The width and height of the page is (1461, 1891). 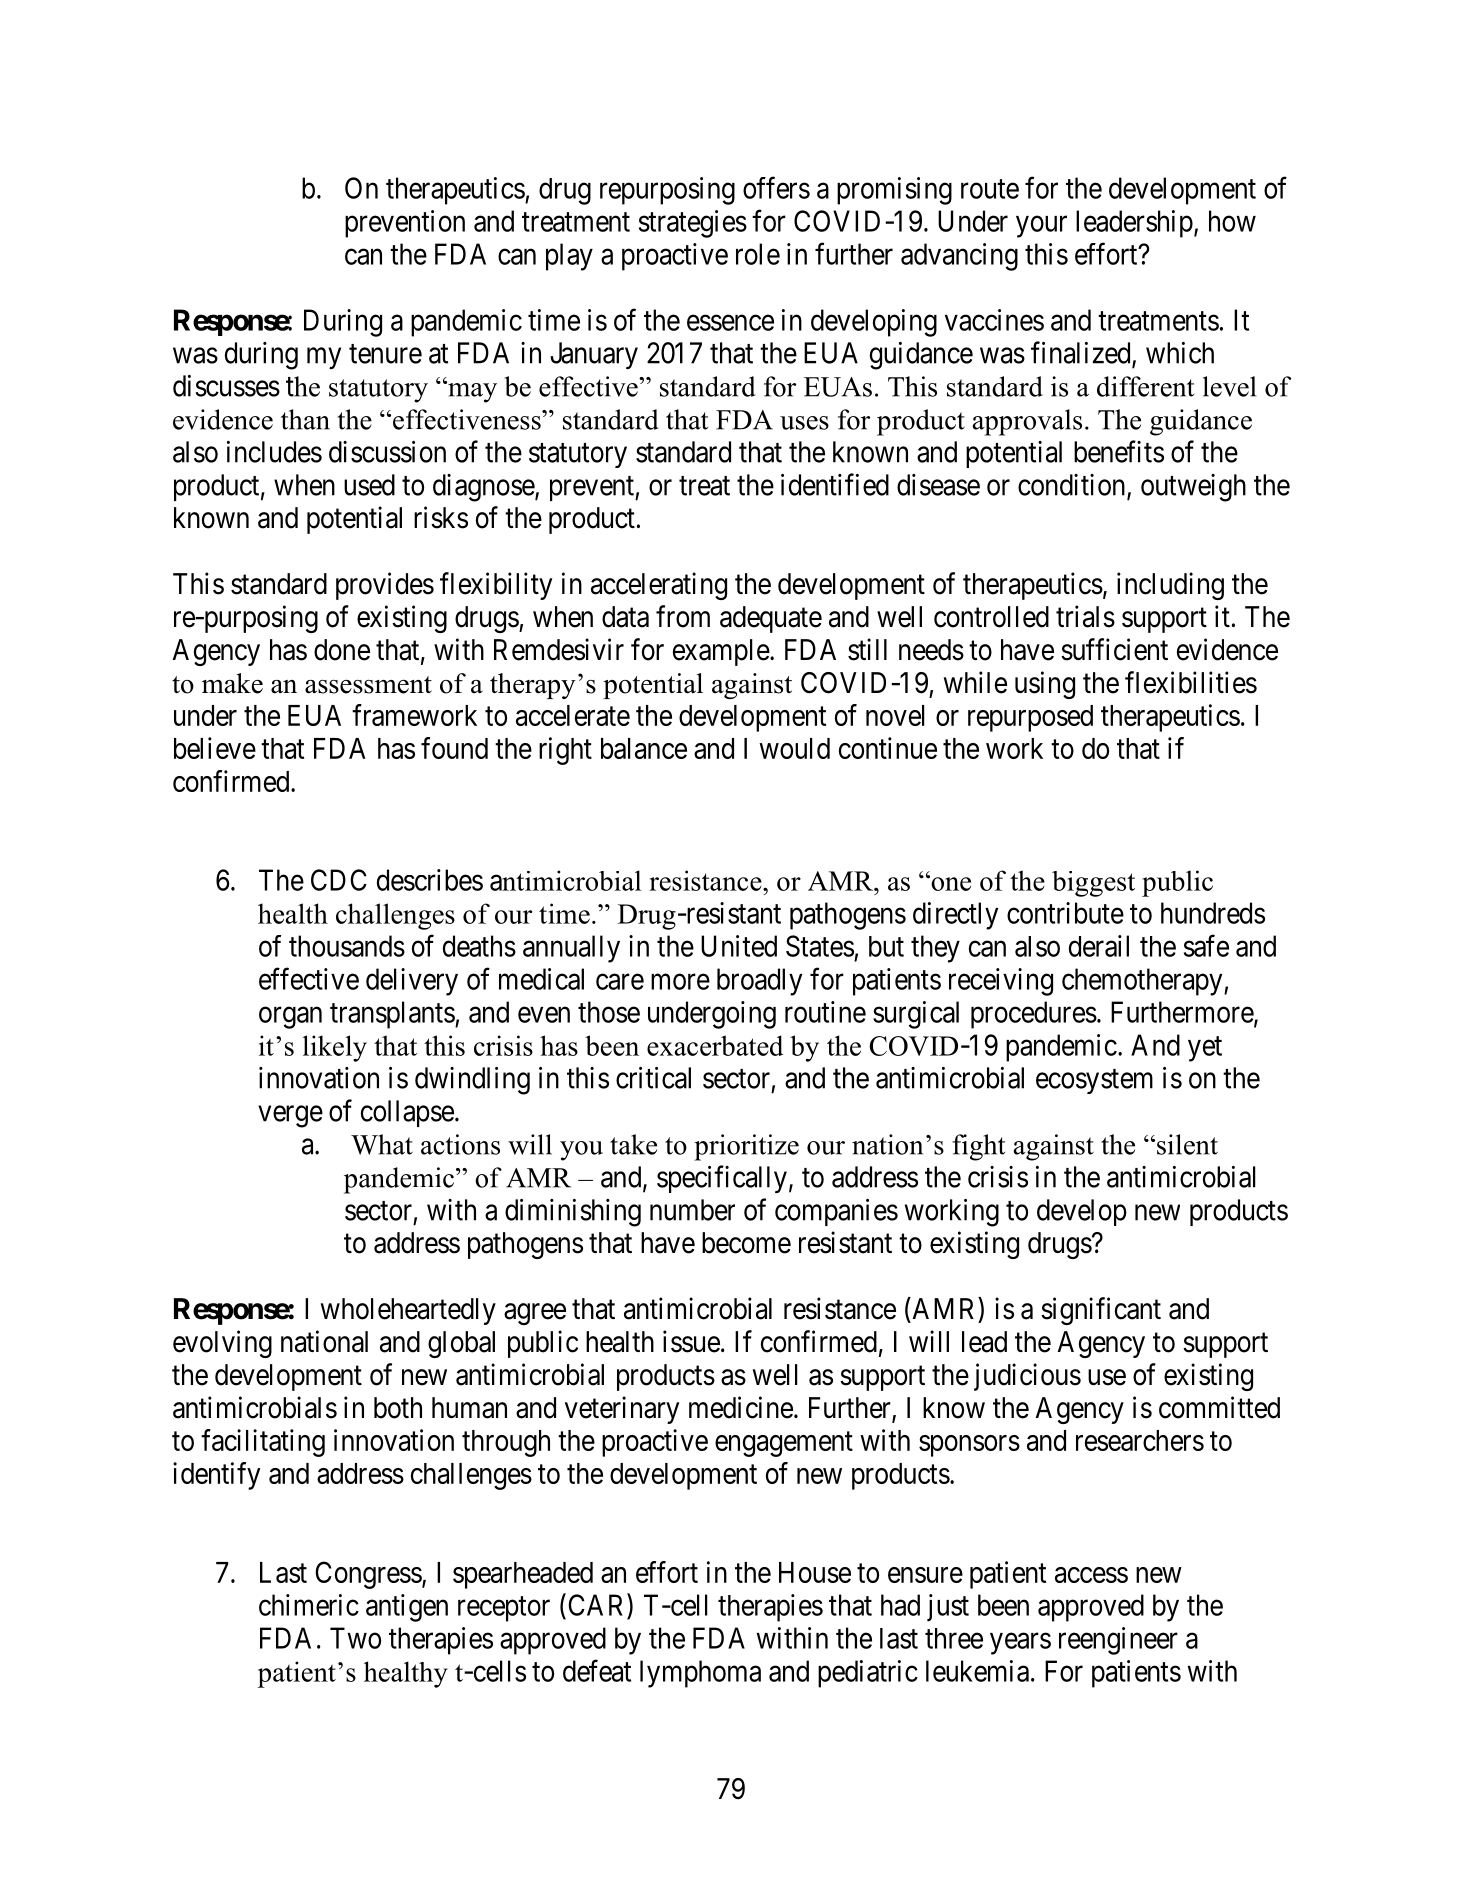 What do you see at coordinates (739, 946) in the page?
I see `United` at bounding box center [739, 946].
